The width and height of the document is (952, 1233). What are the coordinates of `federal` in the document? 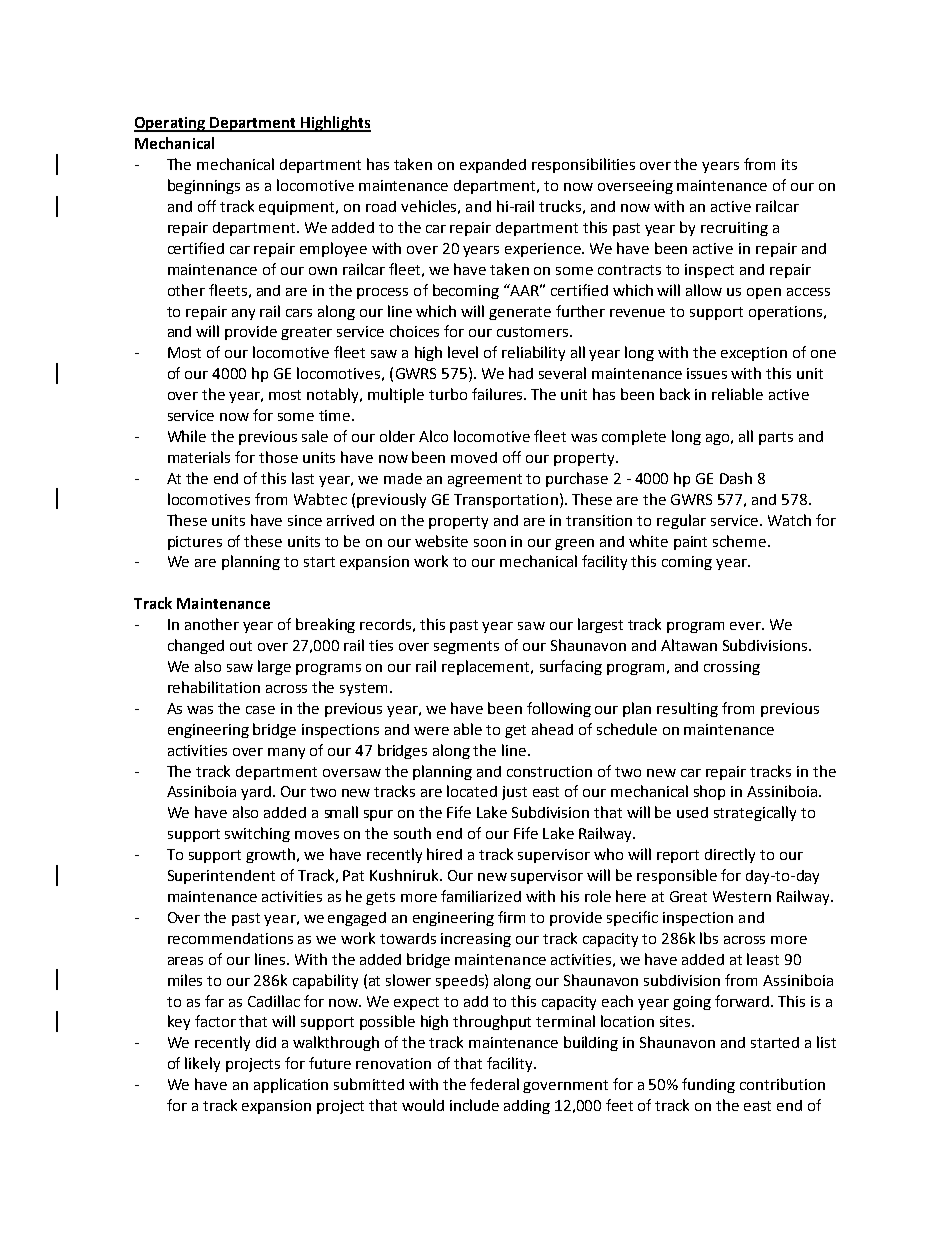 It's located at (494, 1084).
